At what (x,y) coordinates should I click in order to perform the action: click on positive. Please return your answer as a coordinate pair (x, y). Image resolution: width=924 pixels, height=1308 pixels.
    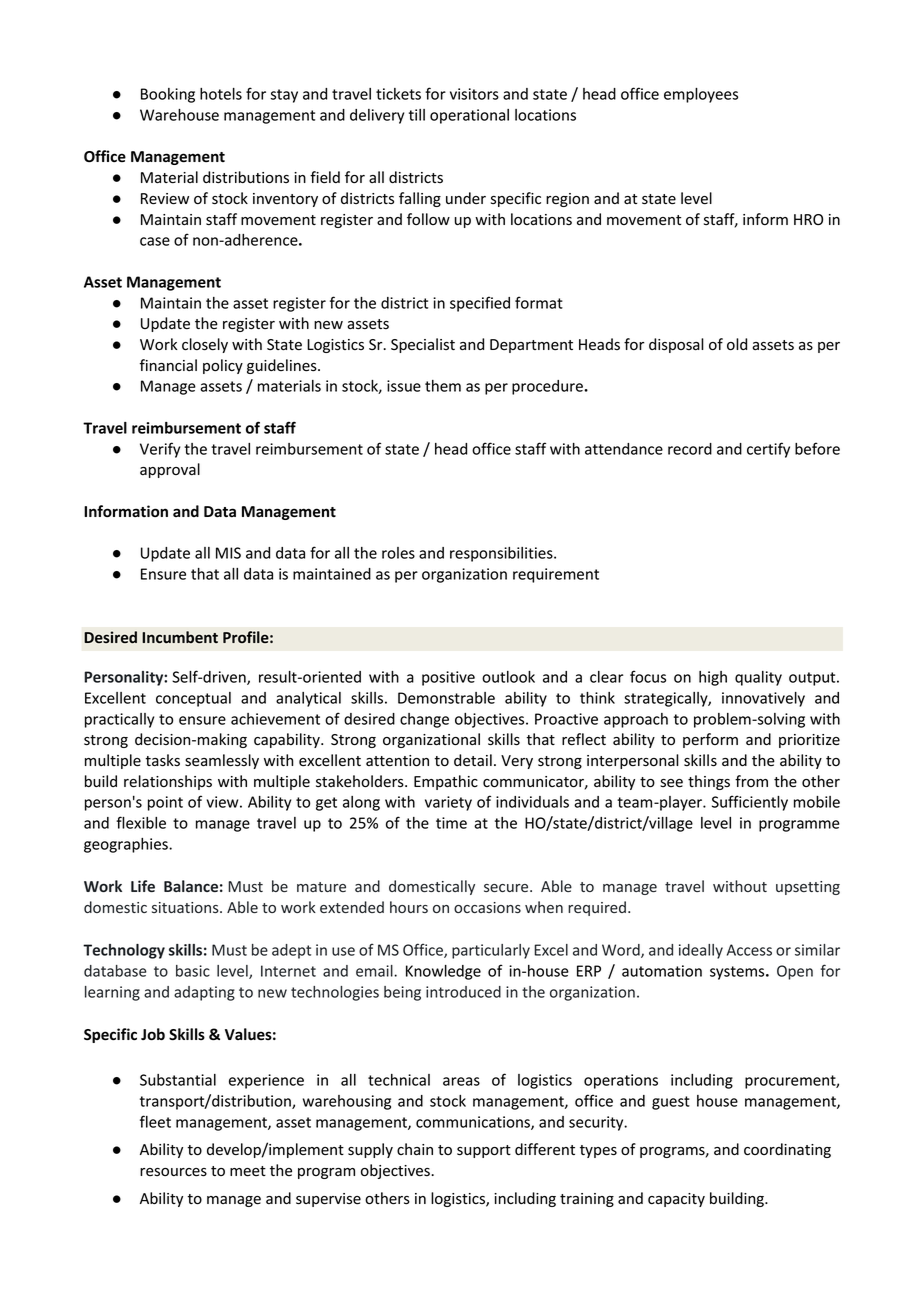
    Looking at the image, I should click on (448, 678).
